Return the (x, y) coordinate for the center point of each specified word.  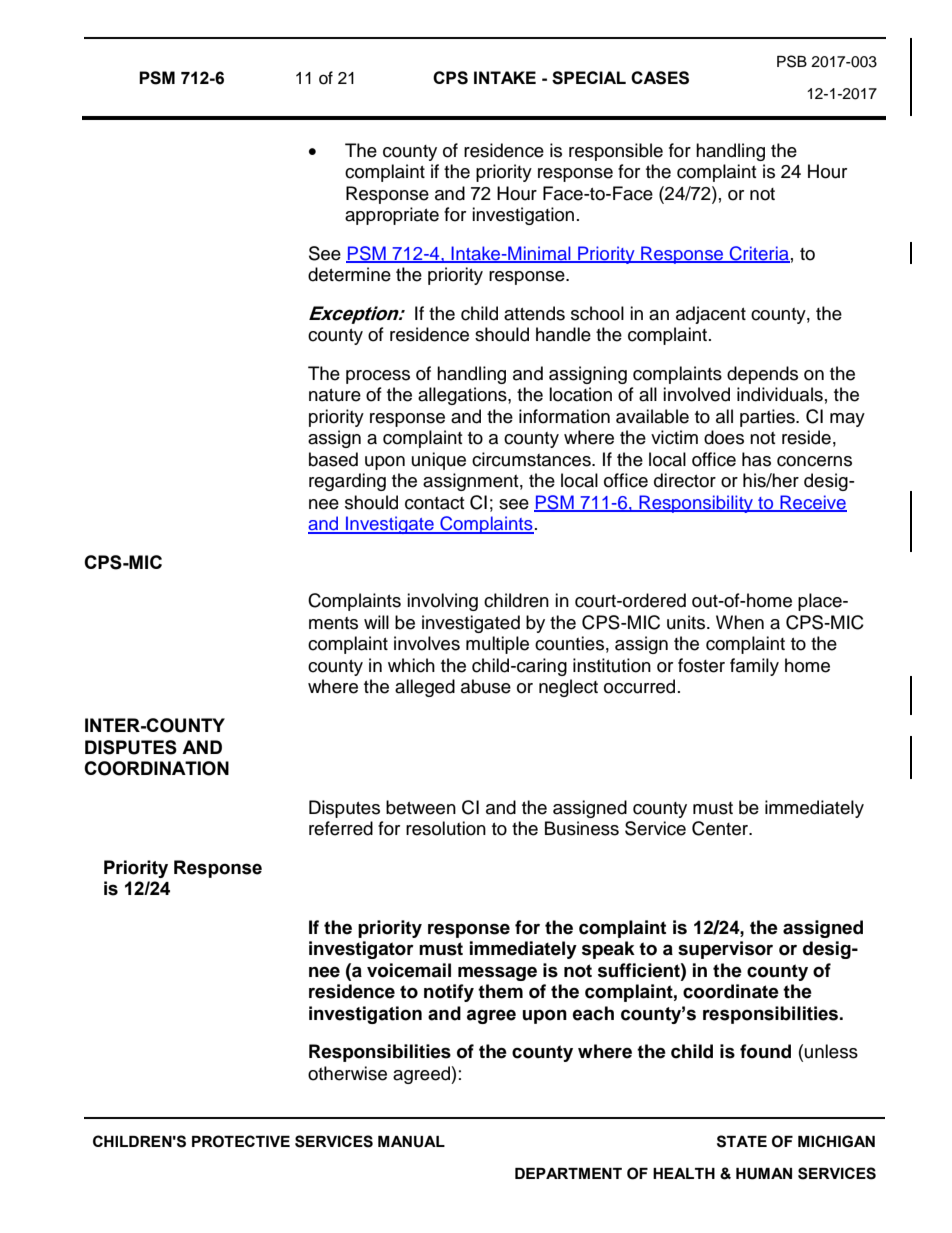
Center (721, 828)
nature (335, 395)
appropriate (392, 216)
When (740, 622)
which (411, 665)
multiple (497, 645)
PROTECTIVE (241, 1141)
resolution (446, 828)
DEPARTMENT (568, 1173)
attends (534, 313)
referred (341, 828)
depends (762, 375)
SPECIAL (589, 78)
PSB (792, 61)
